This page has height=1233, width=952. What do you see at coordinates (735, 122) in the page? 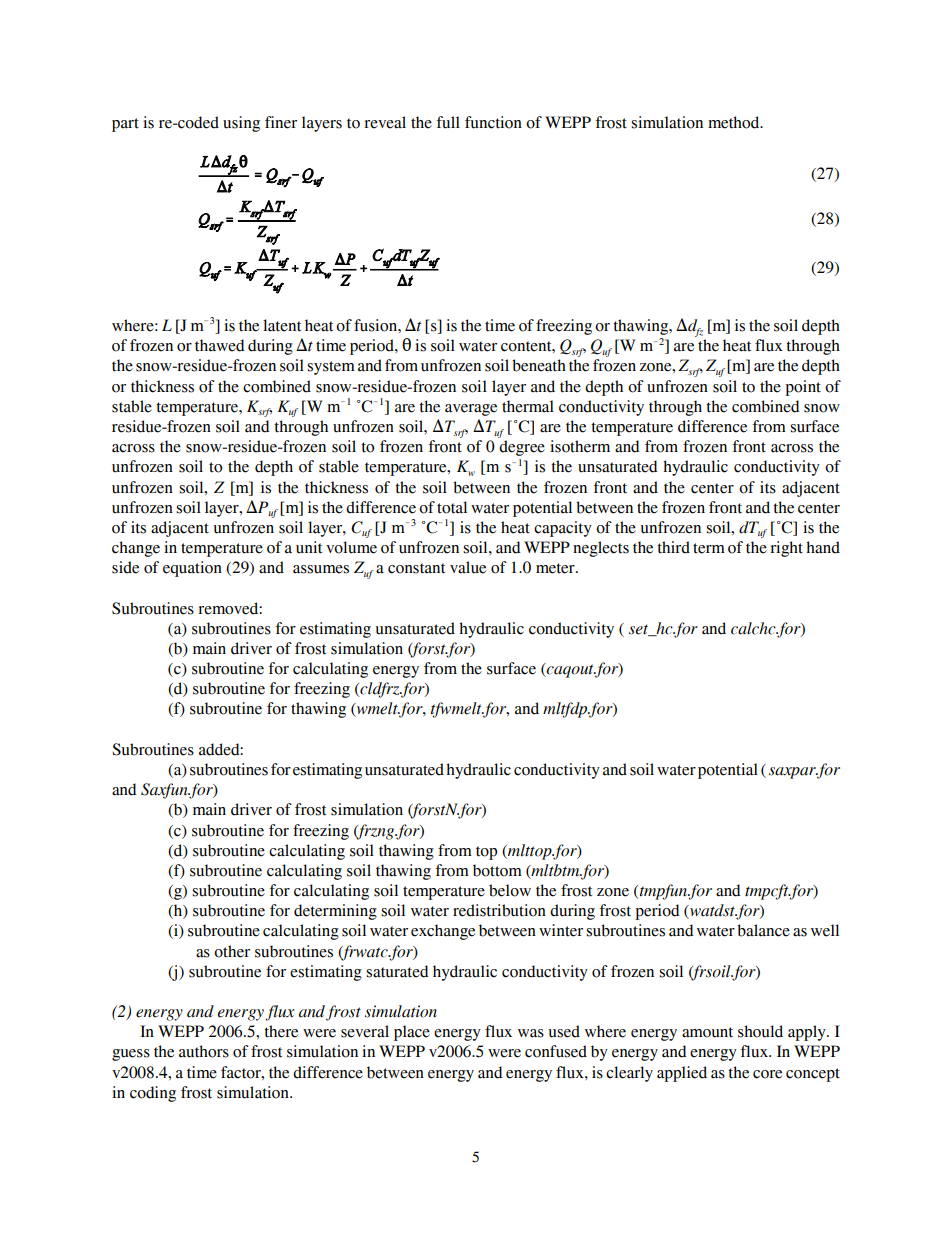
I see `method` at bounding box center [735, 122].
